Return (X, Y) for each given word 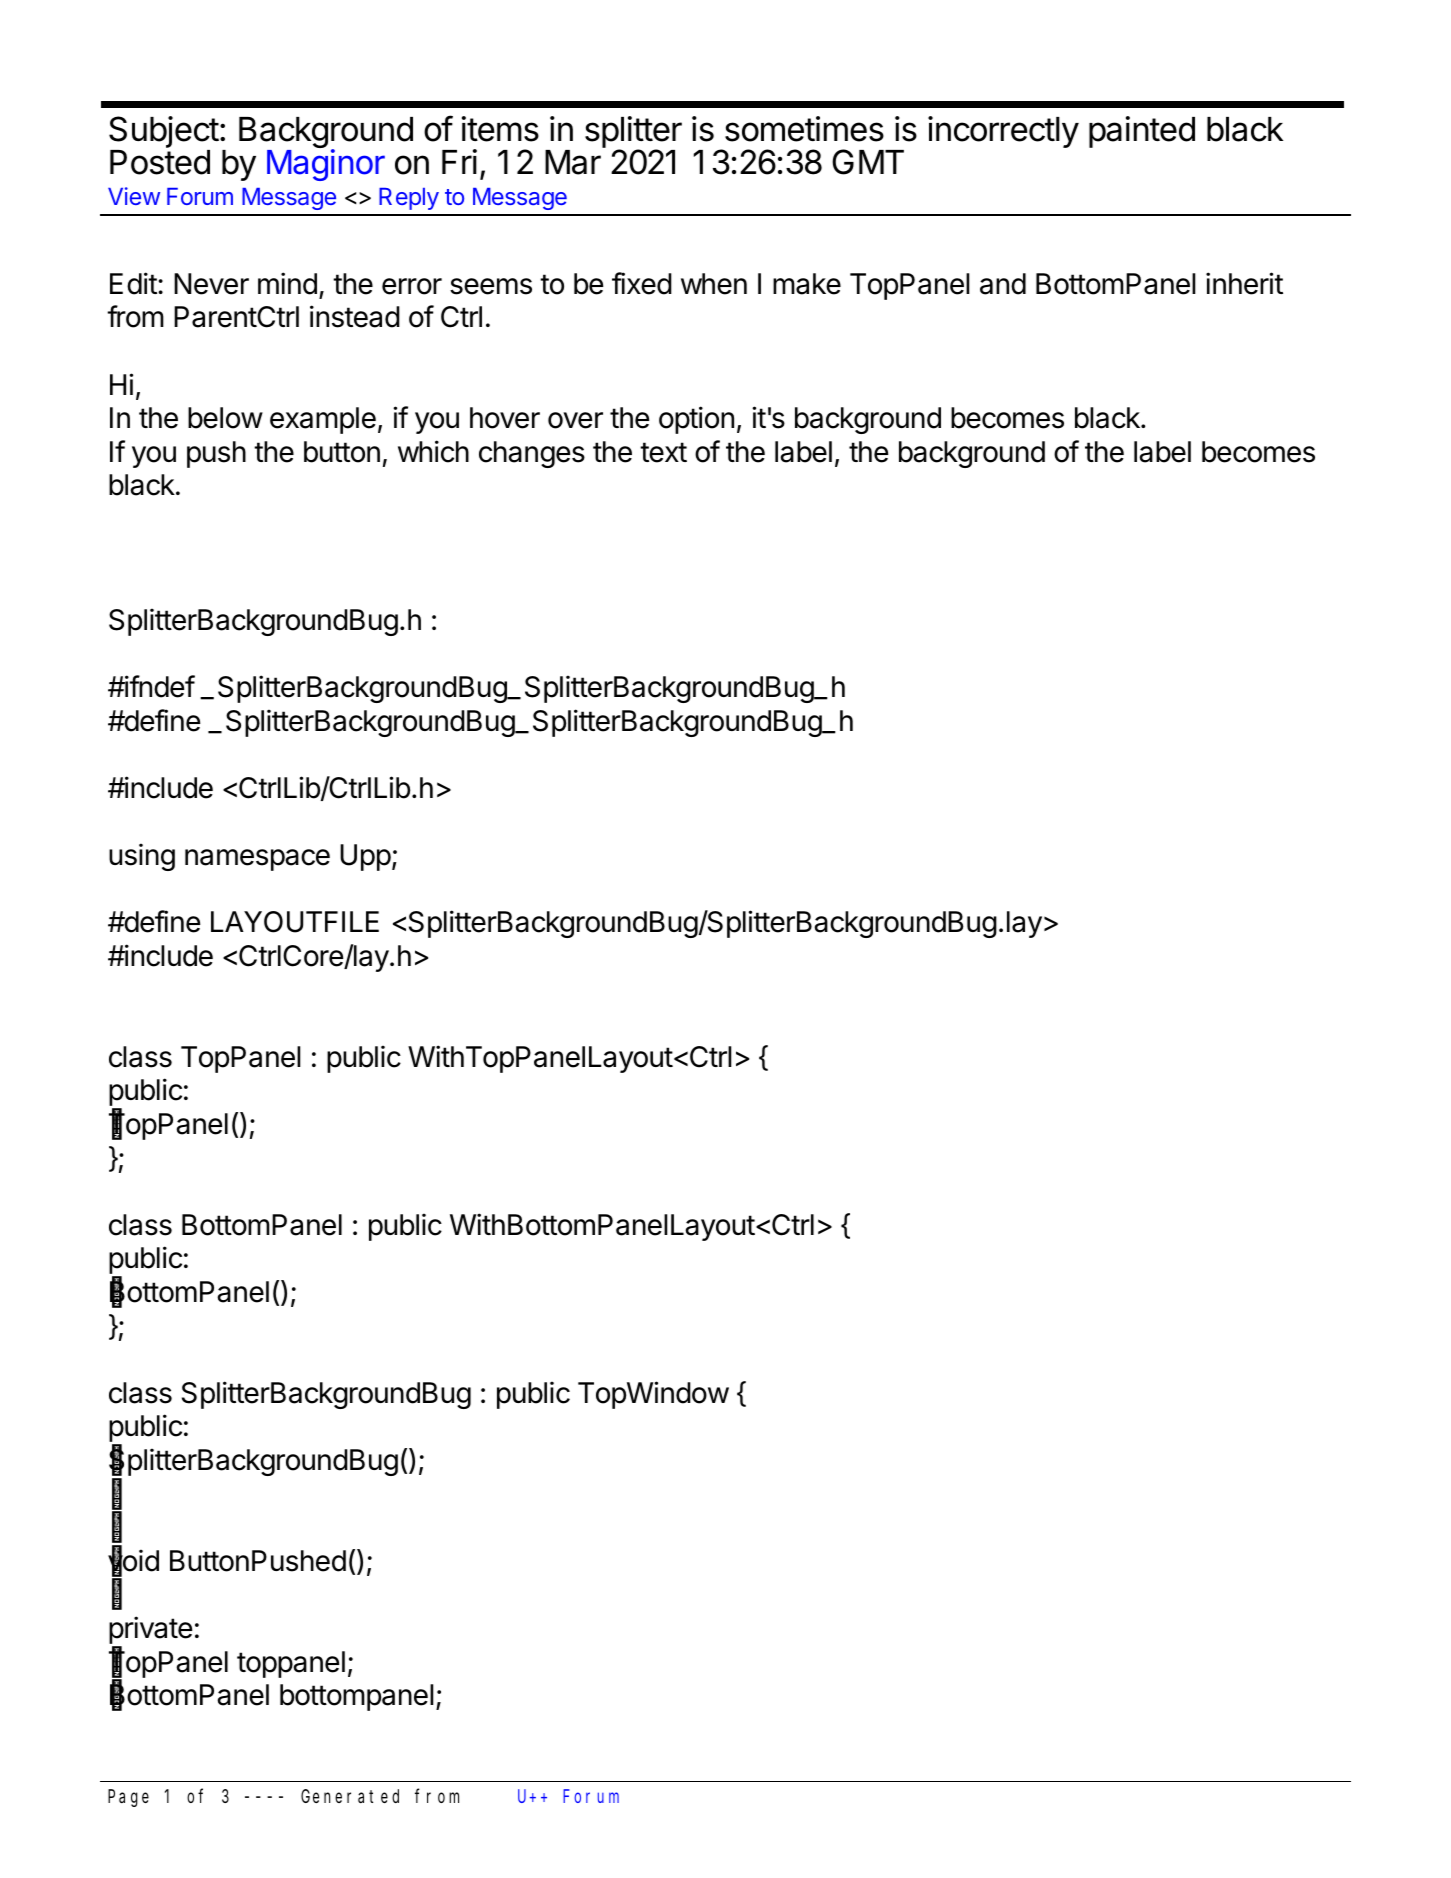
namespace (257, 860)
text (663, 452)
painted (1142, 132)
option (696, 420)
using (142, 857)
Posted (160, 162)
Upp (365, 857)
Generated (350, 1796)
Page (128, 1799)
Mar (573, 162)
